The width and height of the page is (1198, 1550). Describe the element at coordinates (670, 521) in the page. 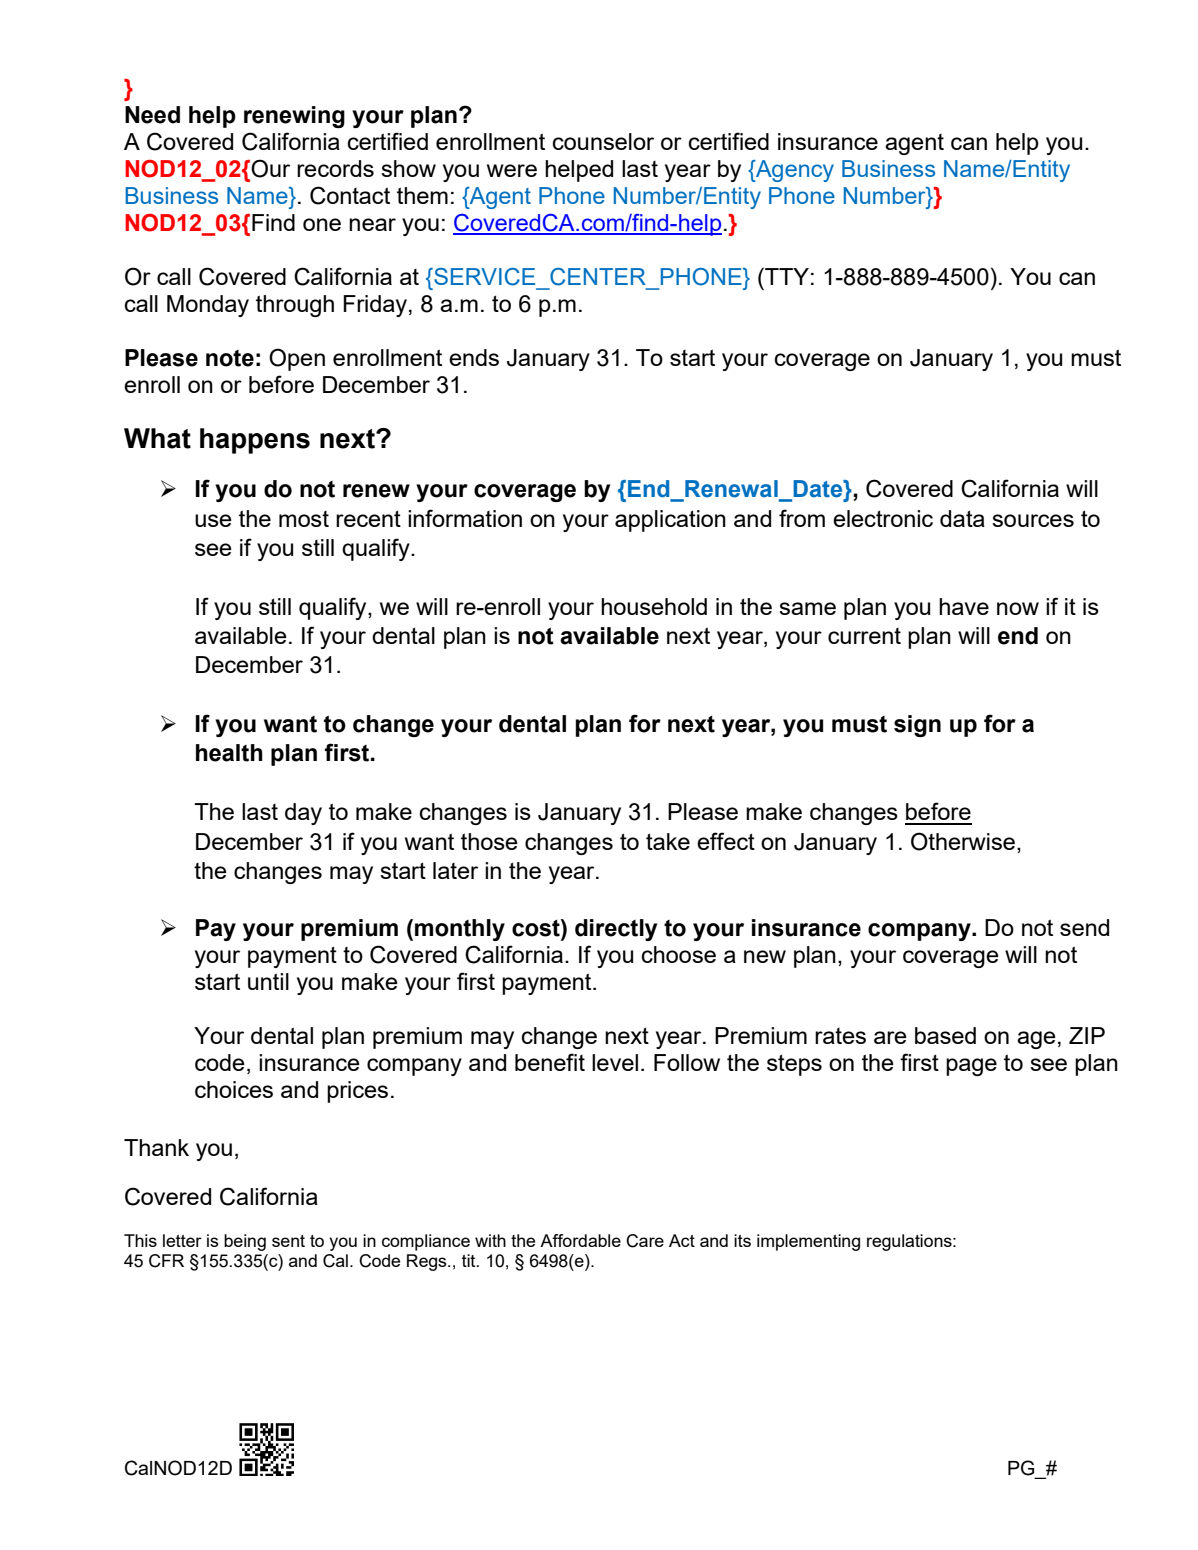

I see `application` at that location.
